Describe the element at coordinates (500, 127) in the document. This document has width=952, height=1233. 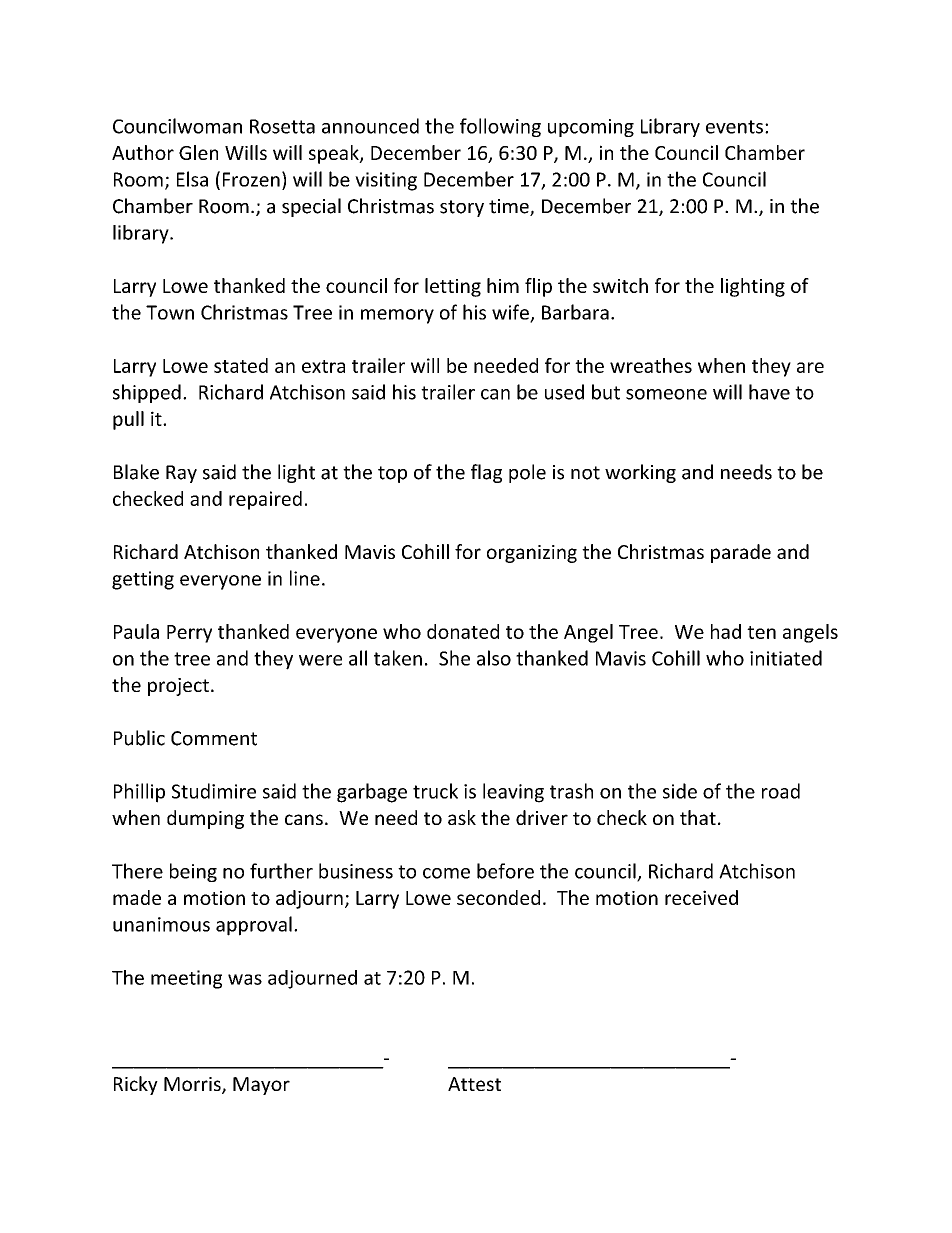
I see `following` at that location.
